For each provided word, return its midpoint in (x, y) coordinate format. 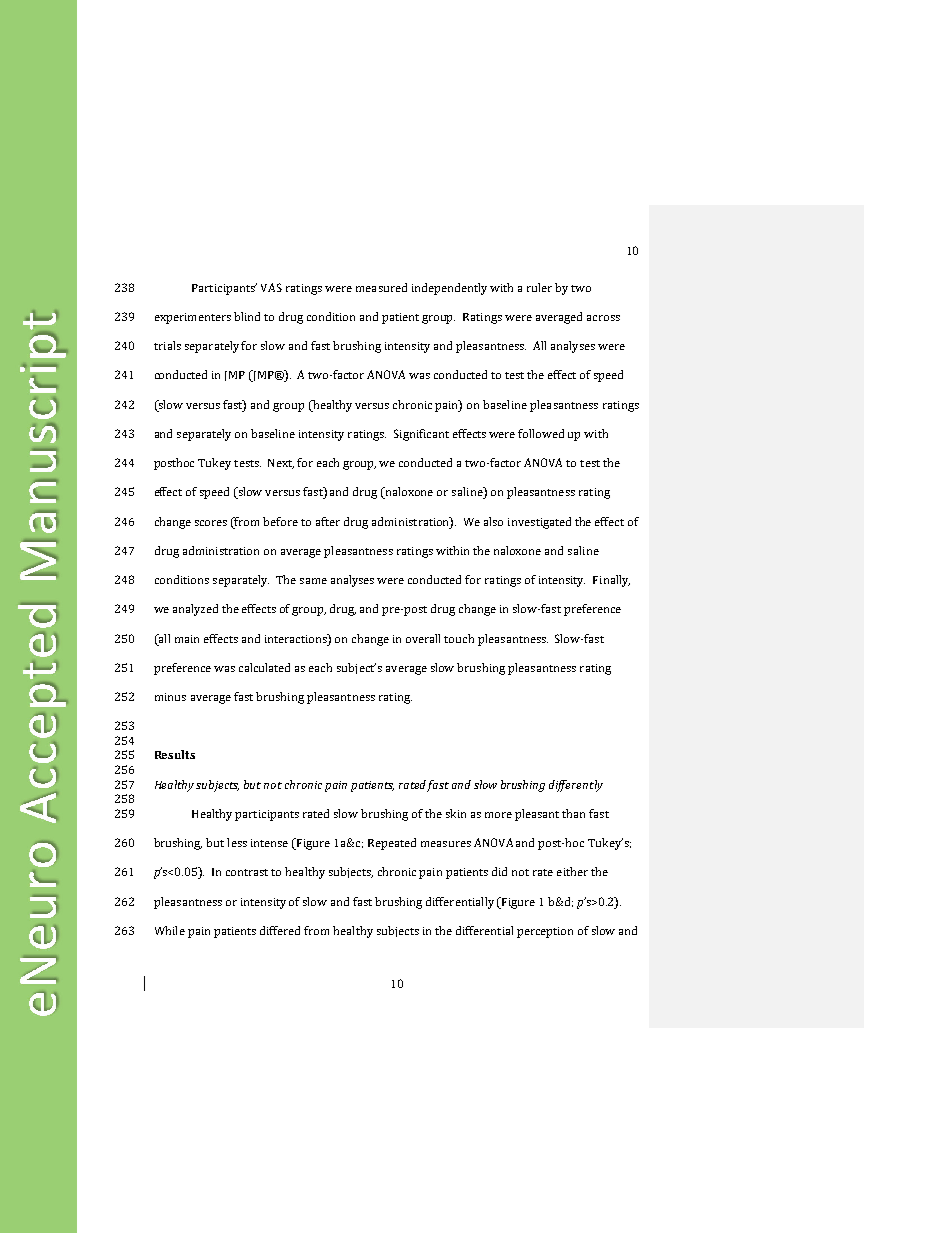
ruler (539, 287)
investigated (539, 523)
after (328, 521)
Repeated (392, 844)
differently (576, 786)
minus (170, 697)
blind (247, 316)
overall (423, 638)
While (170, 930)
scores (211, 523)
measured (381, 287)
